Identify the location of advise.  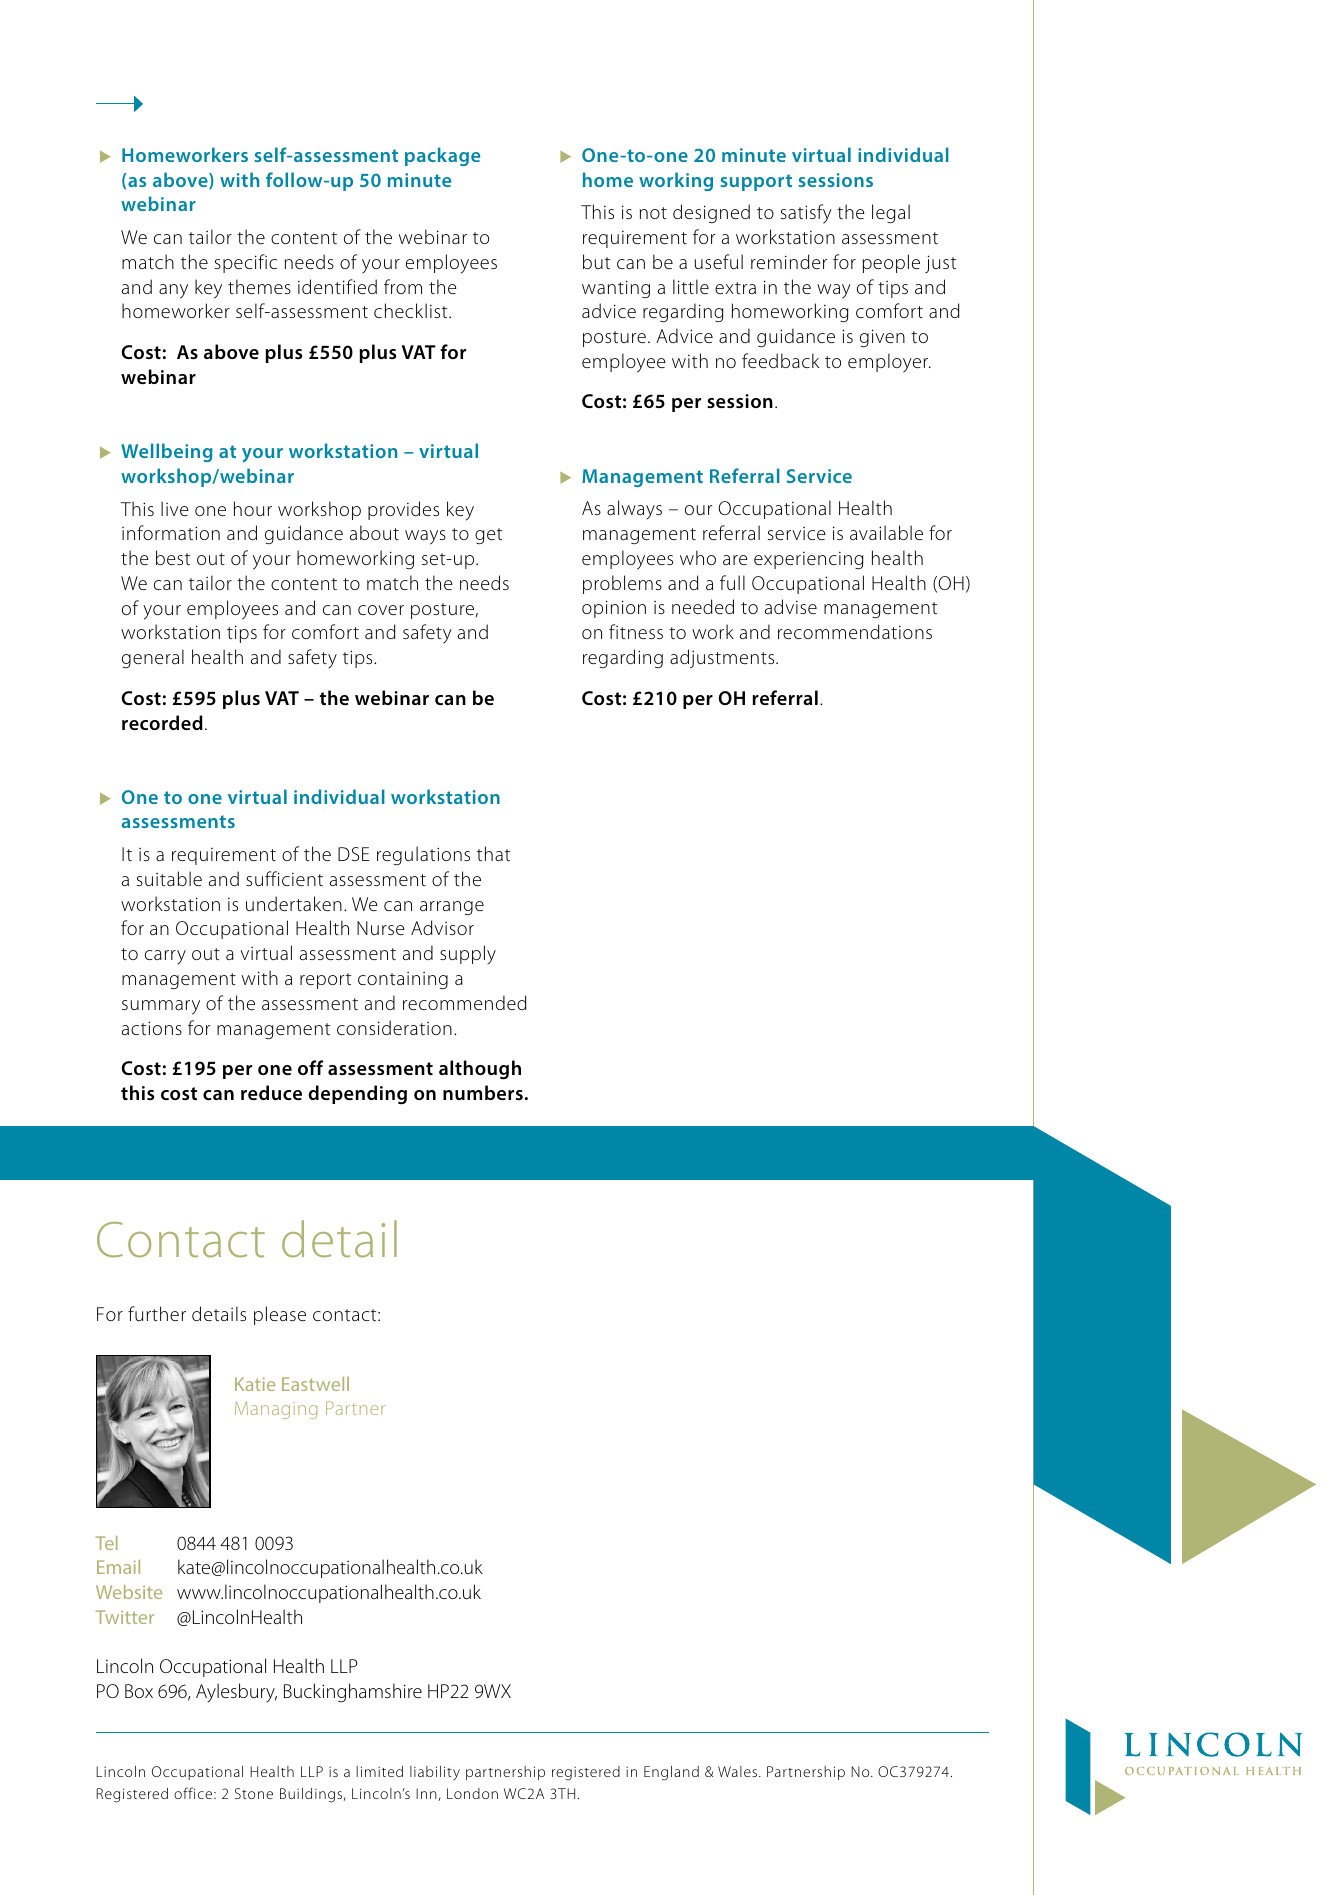
(791, 606).
